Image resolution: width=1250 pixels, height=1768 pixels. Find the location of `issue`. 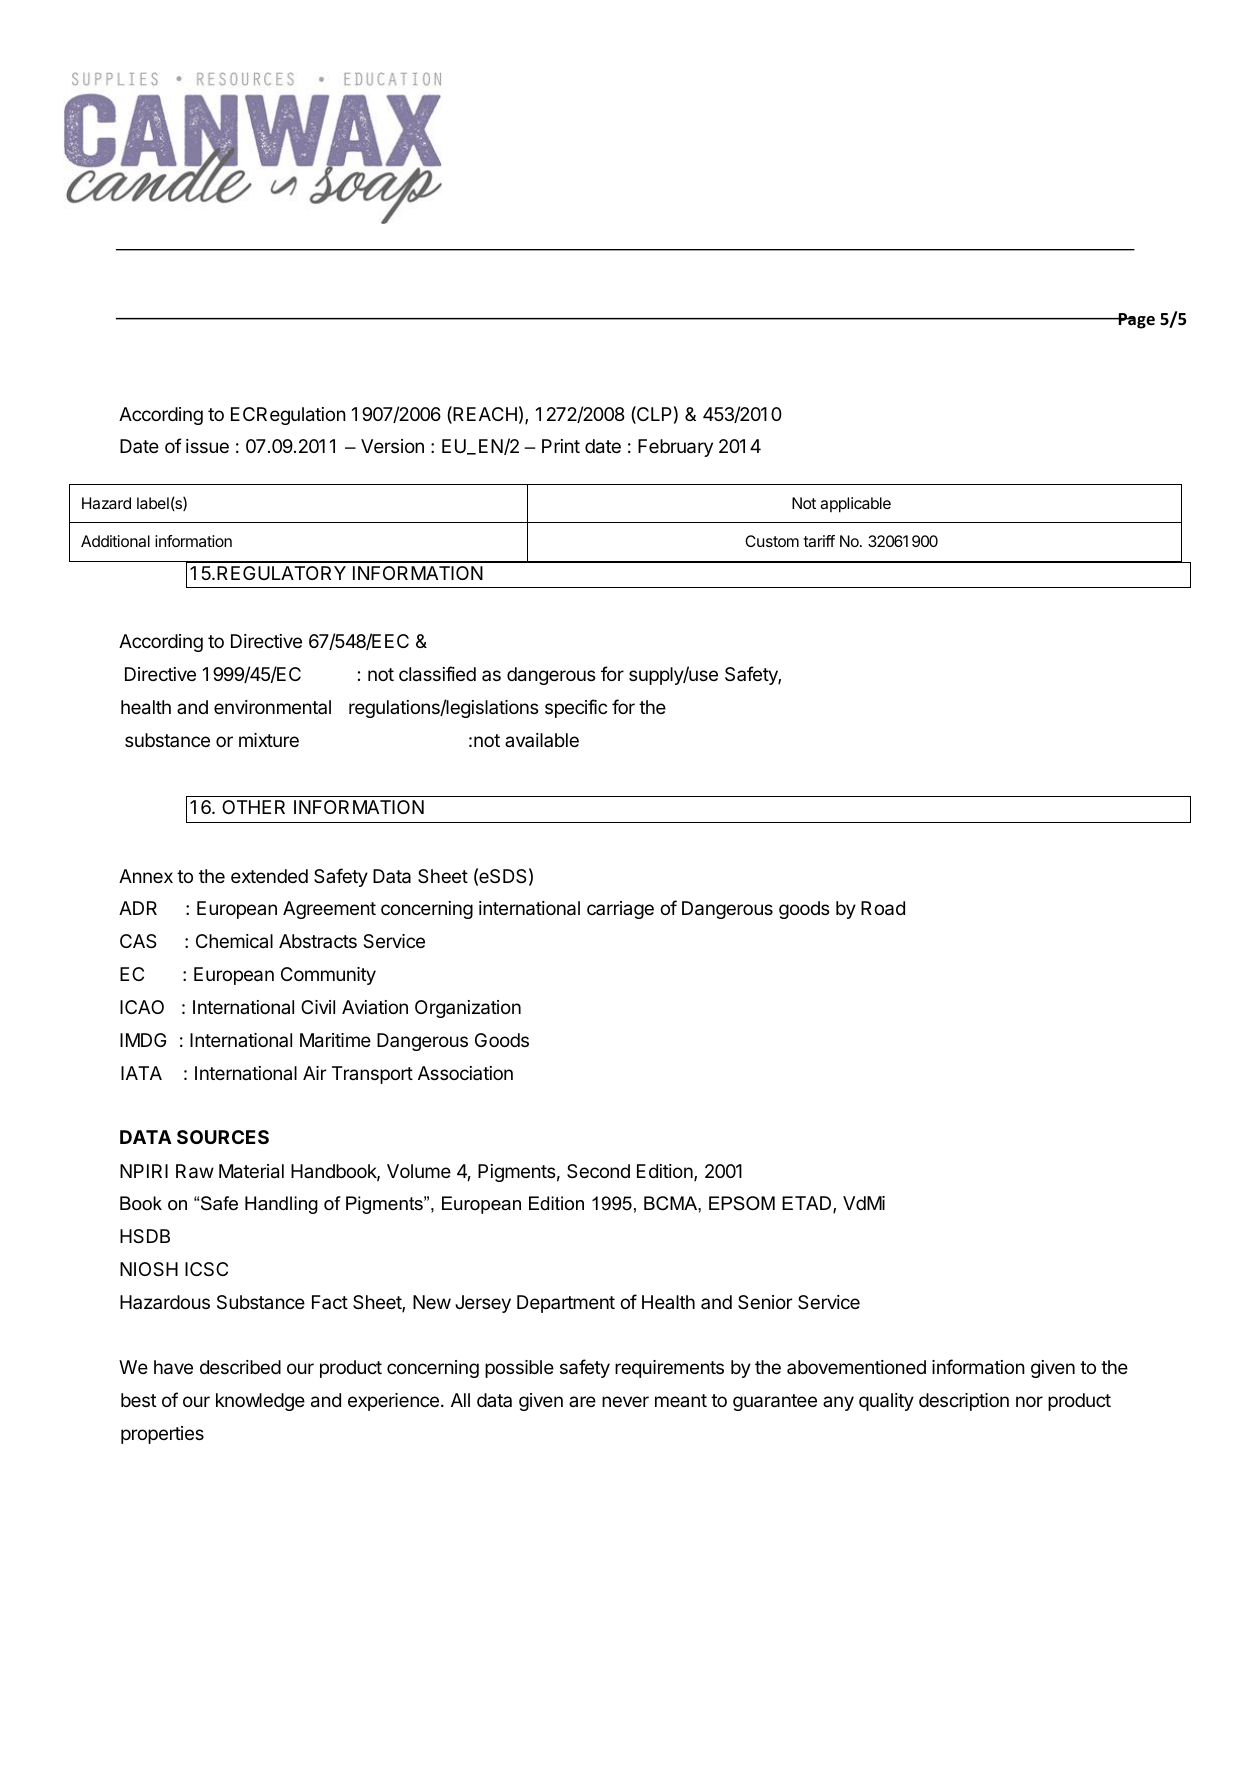

issue is located at coordinates (207, 446).
